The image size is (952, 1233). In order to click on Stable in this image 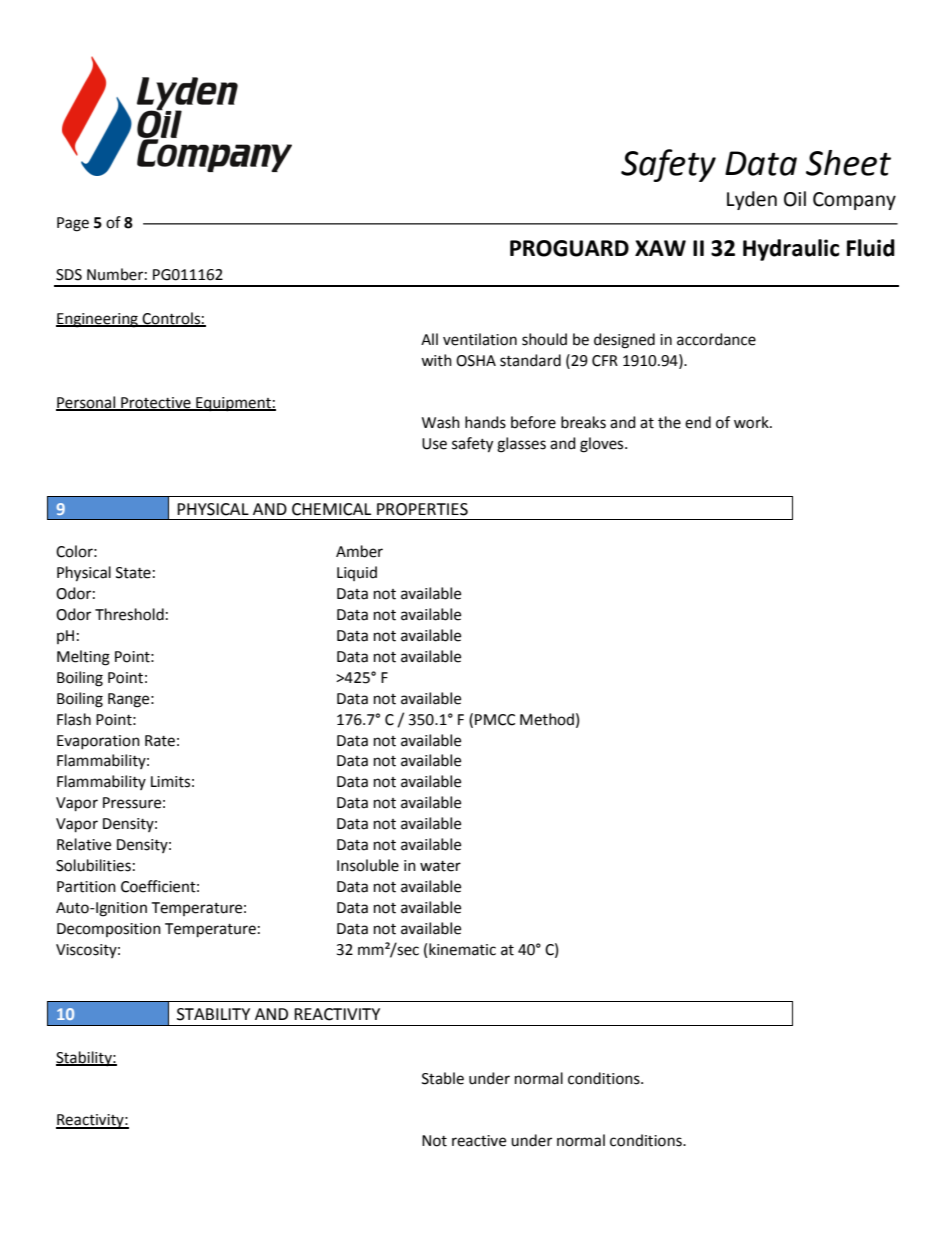, I will do `click(443, 1078)`.
